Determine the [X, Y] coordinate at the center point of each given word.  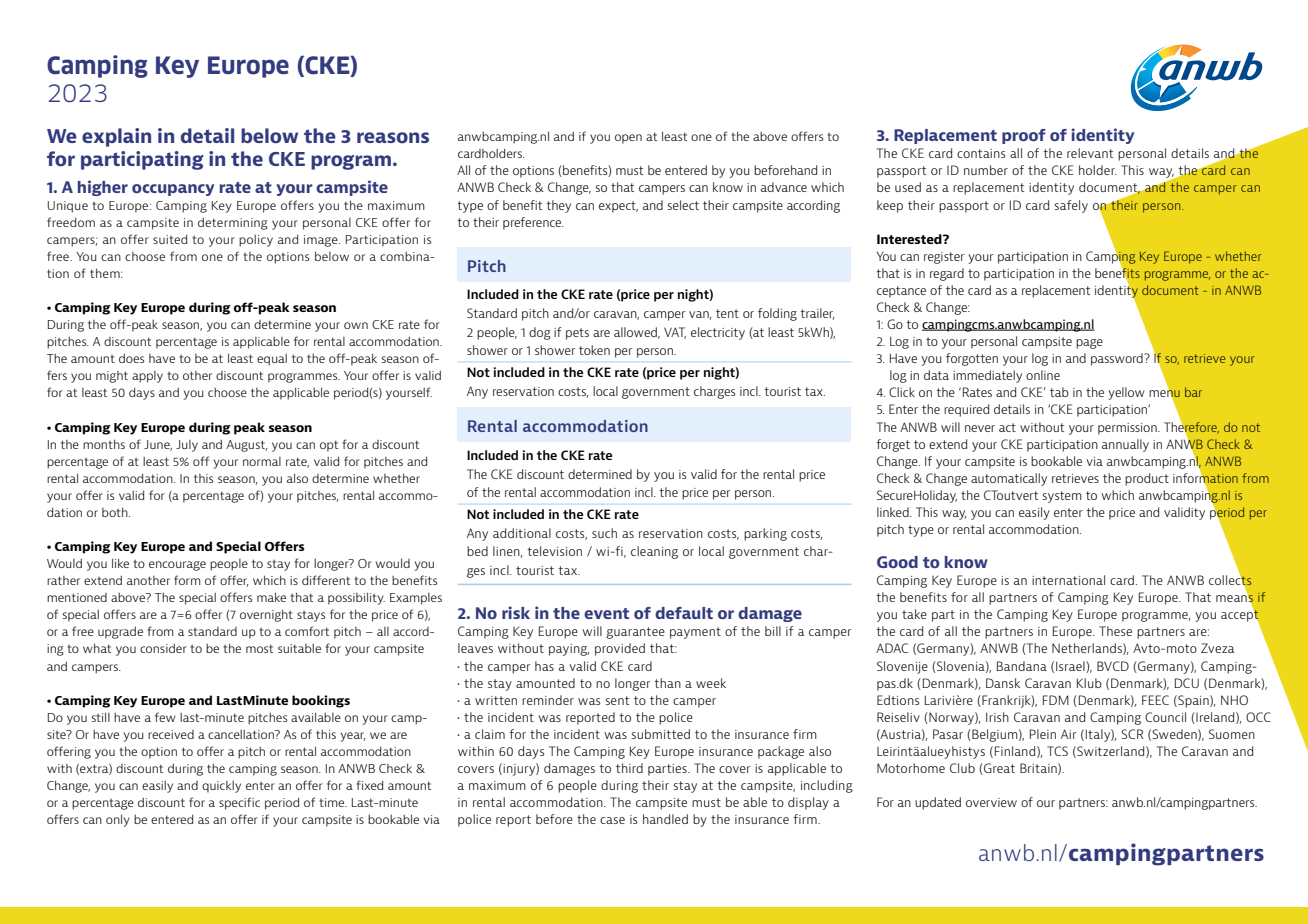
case [612, 820]
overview [991, 802]
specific [239, 803]
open [628, 139]
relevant [1090, 153]
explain [116, 137]
